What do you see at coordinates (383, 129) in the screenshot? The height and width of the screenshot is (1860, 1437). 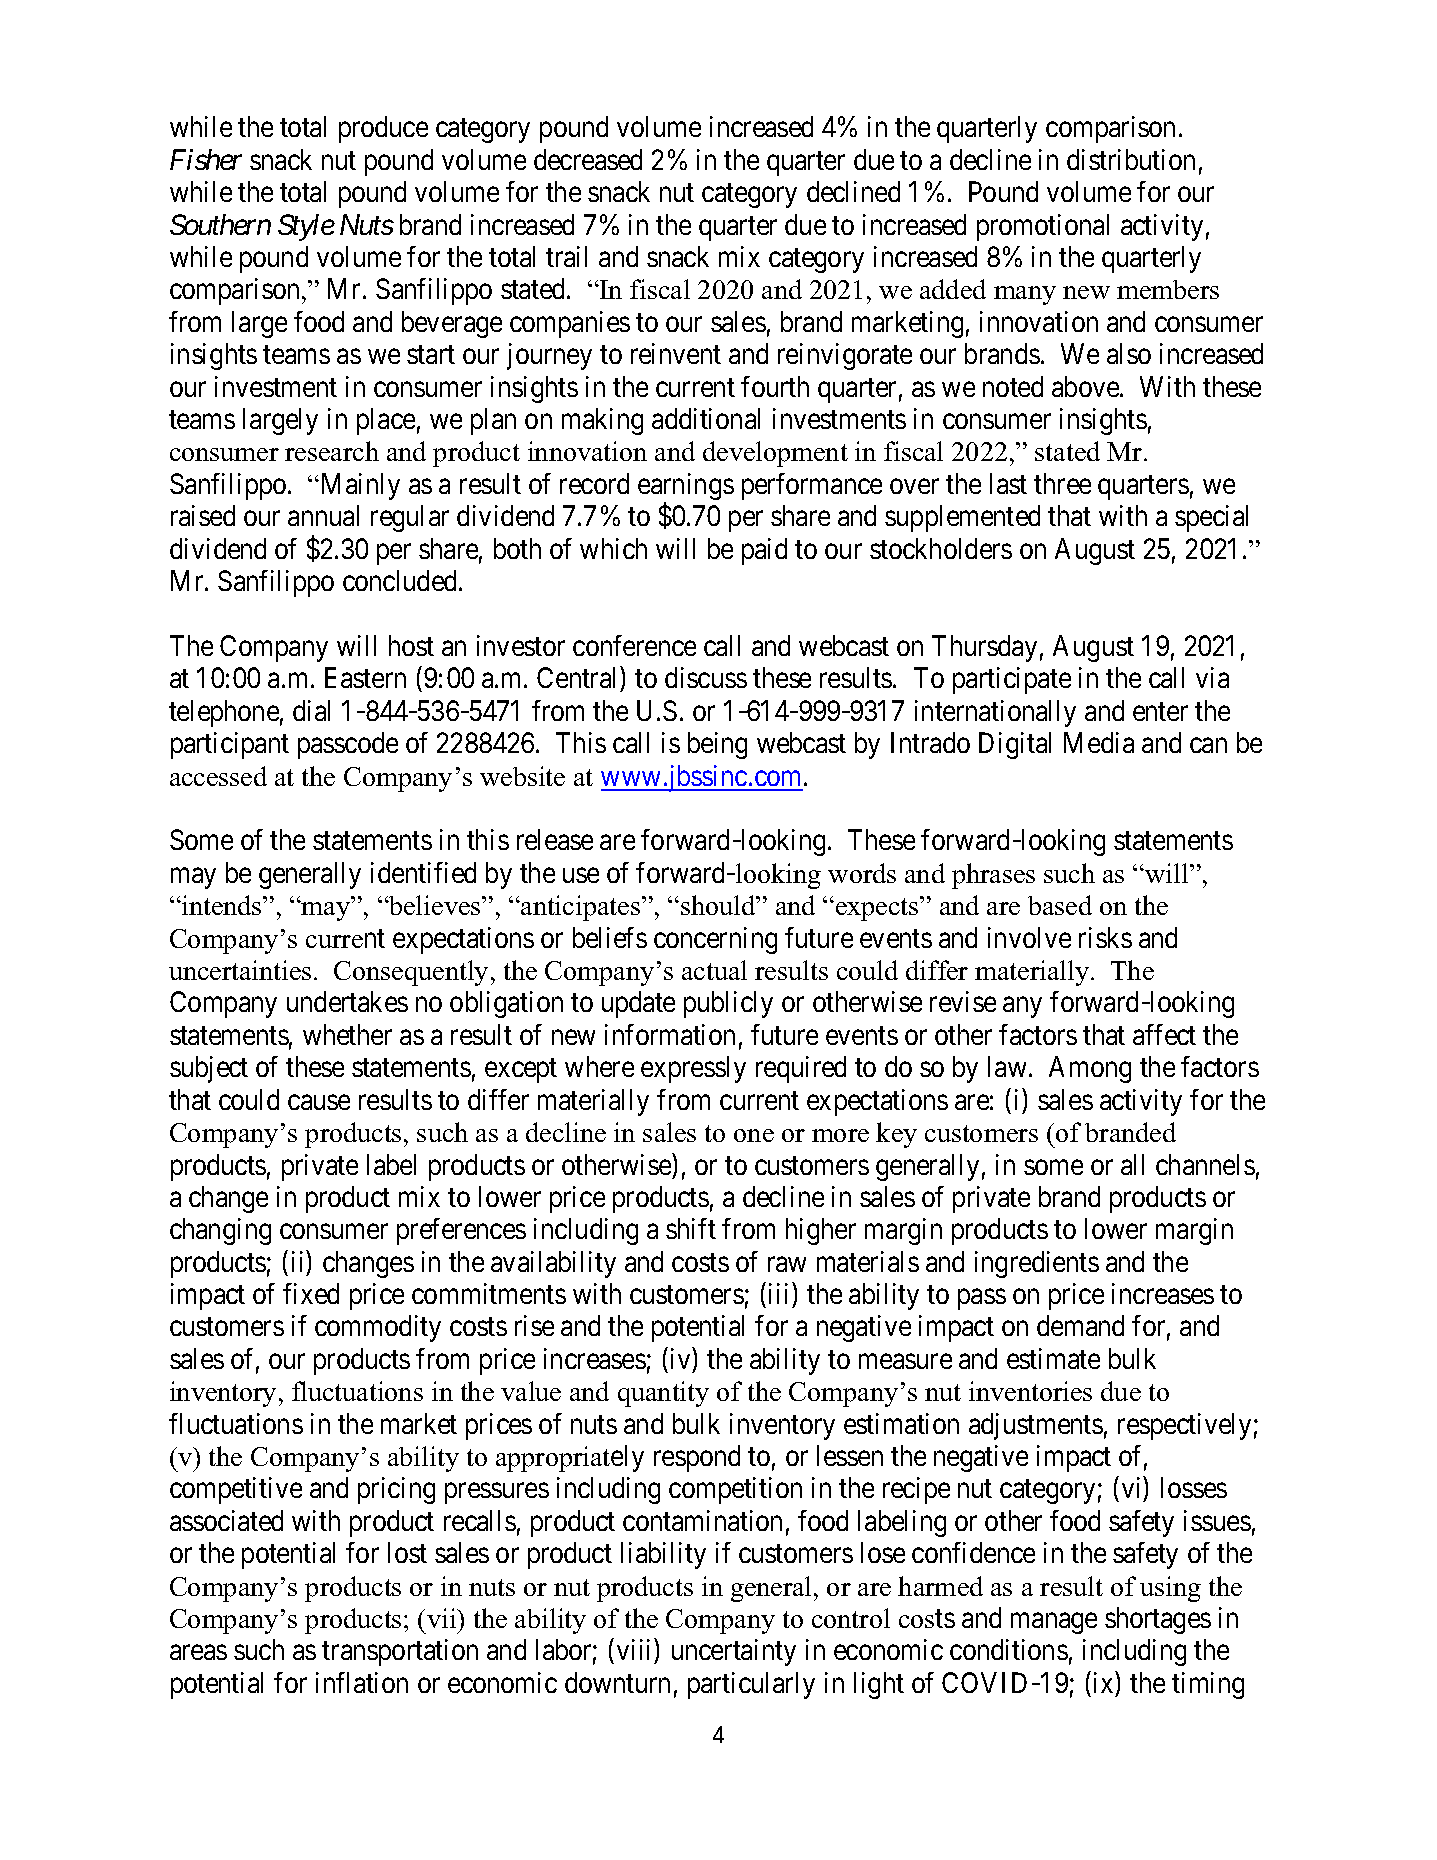 I see `produce` at bounding box center [383, 129].
